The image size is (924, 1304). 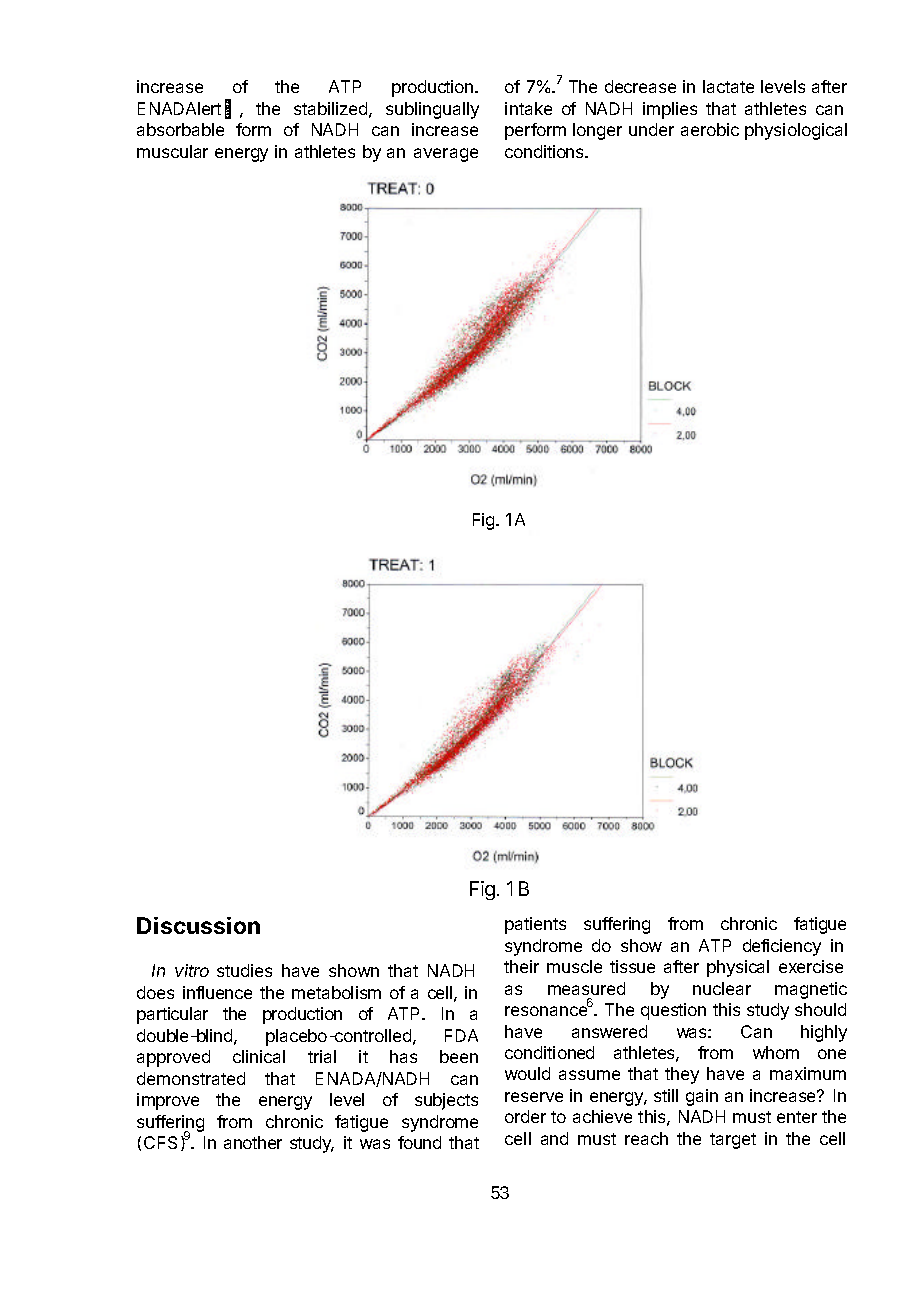 I want to click on average, so click(x=446, y=155).
